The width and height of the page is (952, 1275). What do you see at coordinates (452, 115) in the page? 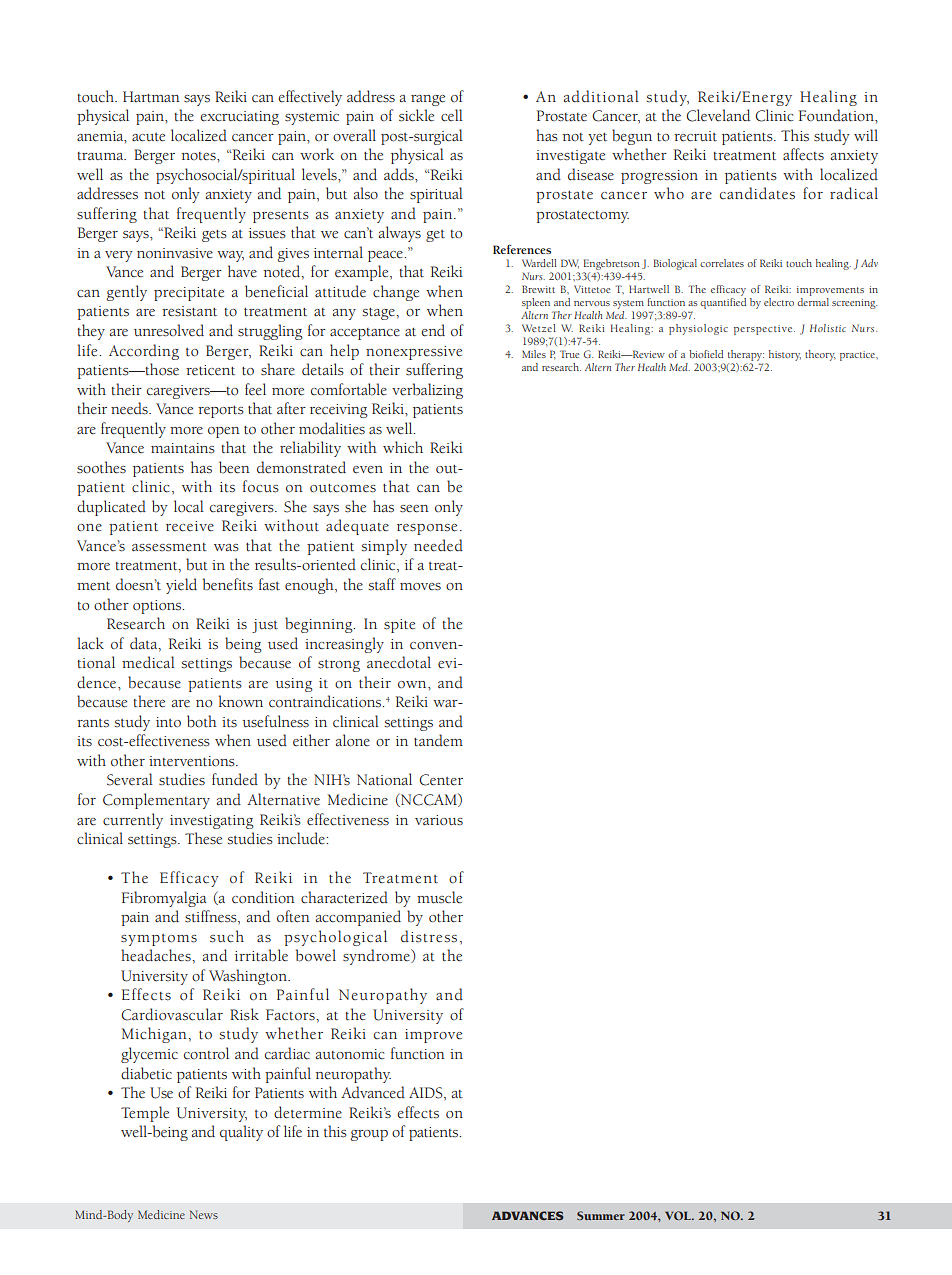
I see `cell` at bounding box center [452, 115].
